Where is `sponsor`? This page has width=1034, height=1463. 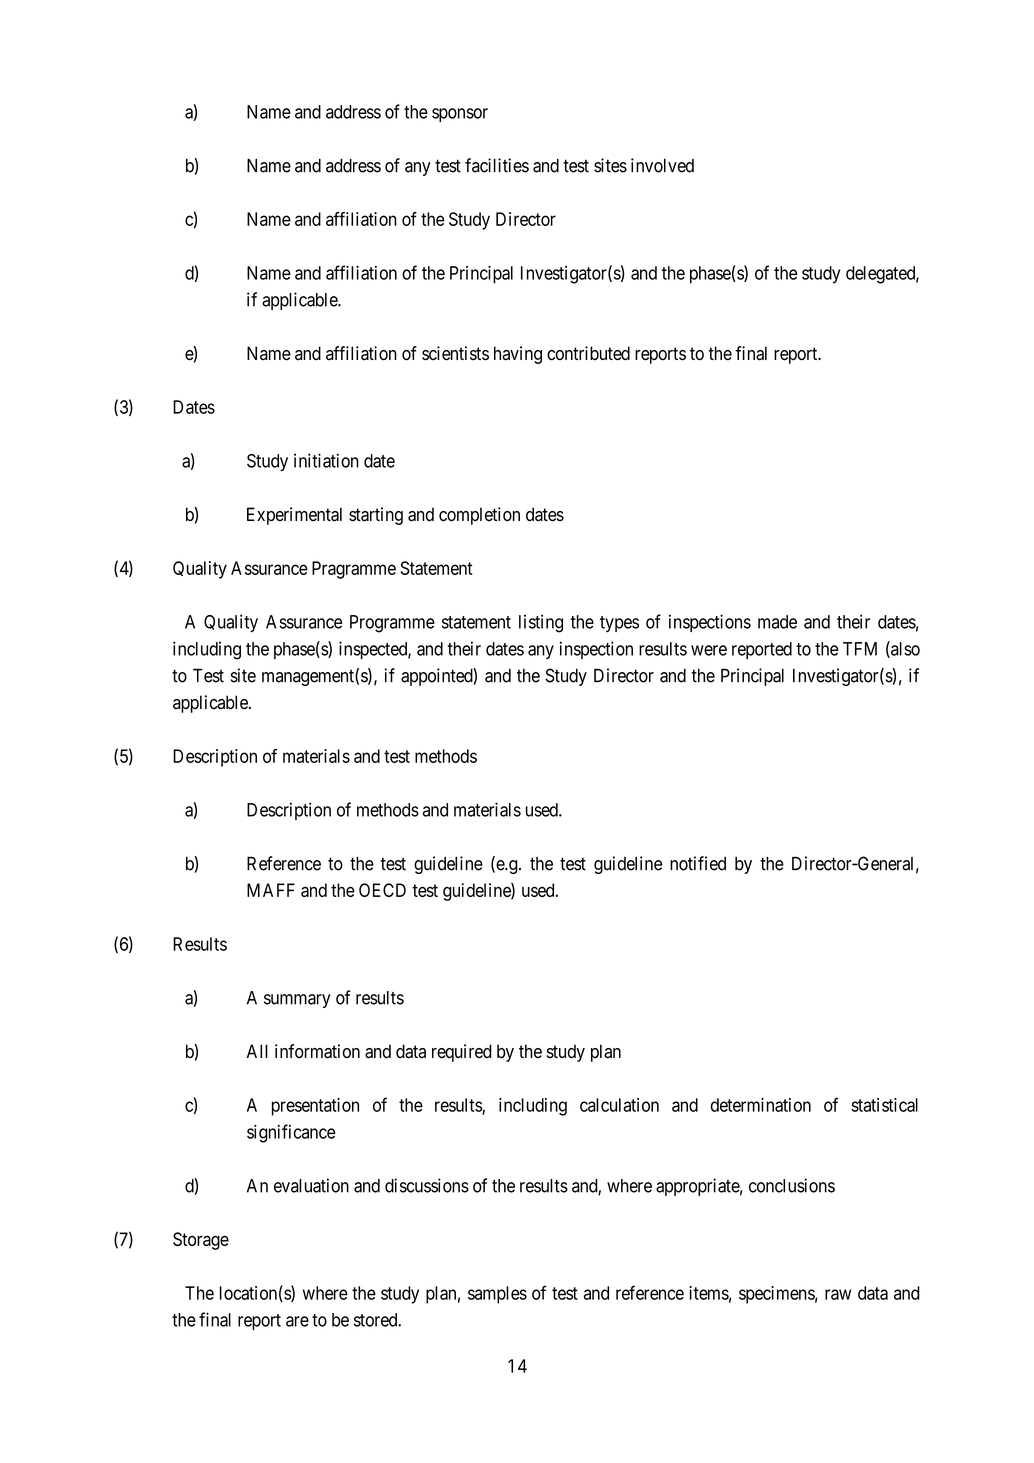
sponsor is located at coordinates (460, 115).
